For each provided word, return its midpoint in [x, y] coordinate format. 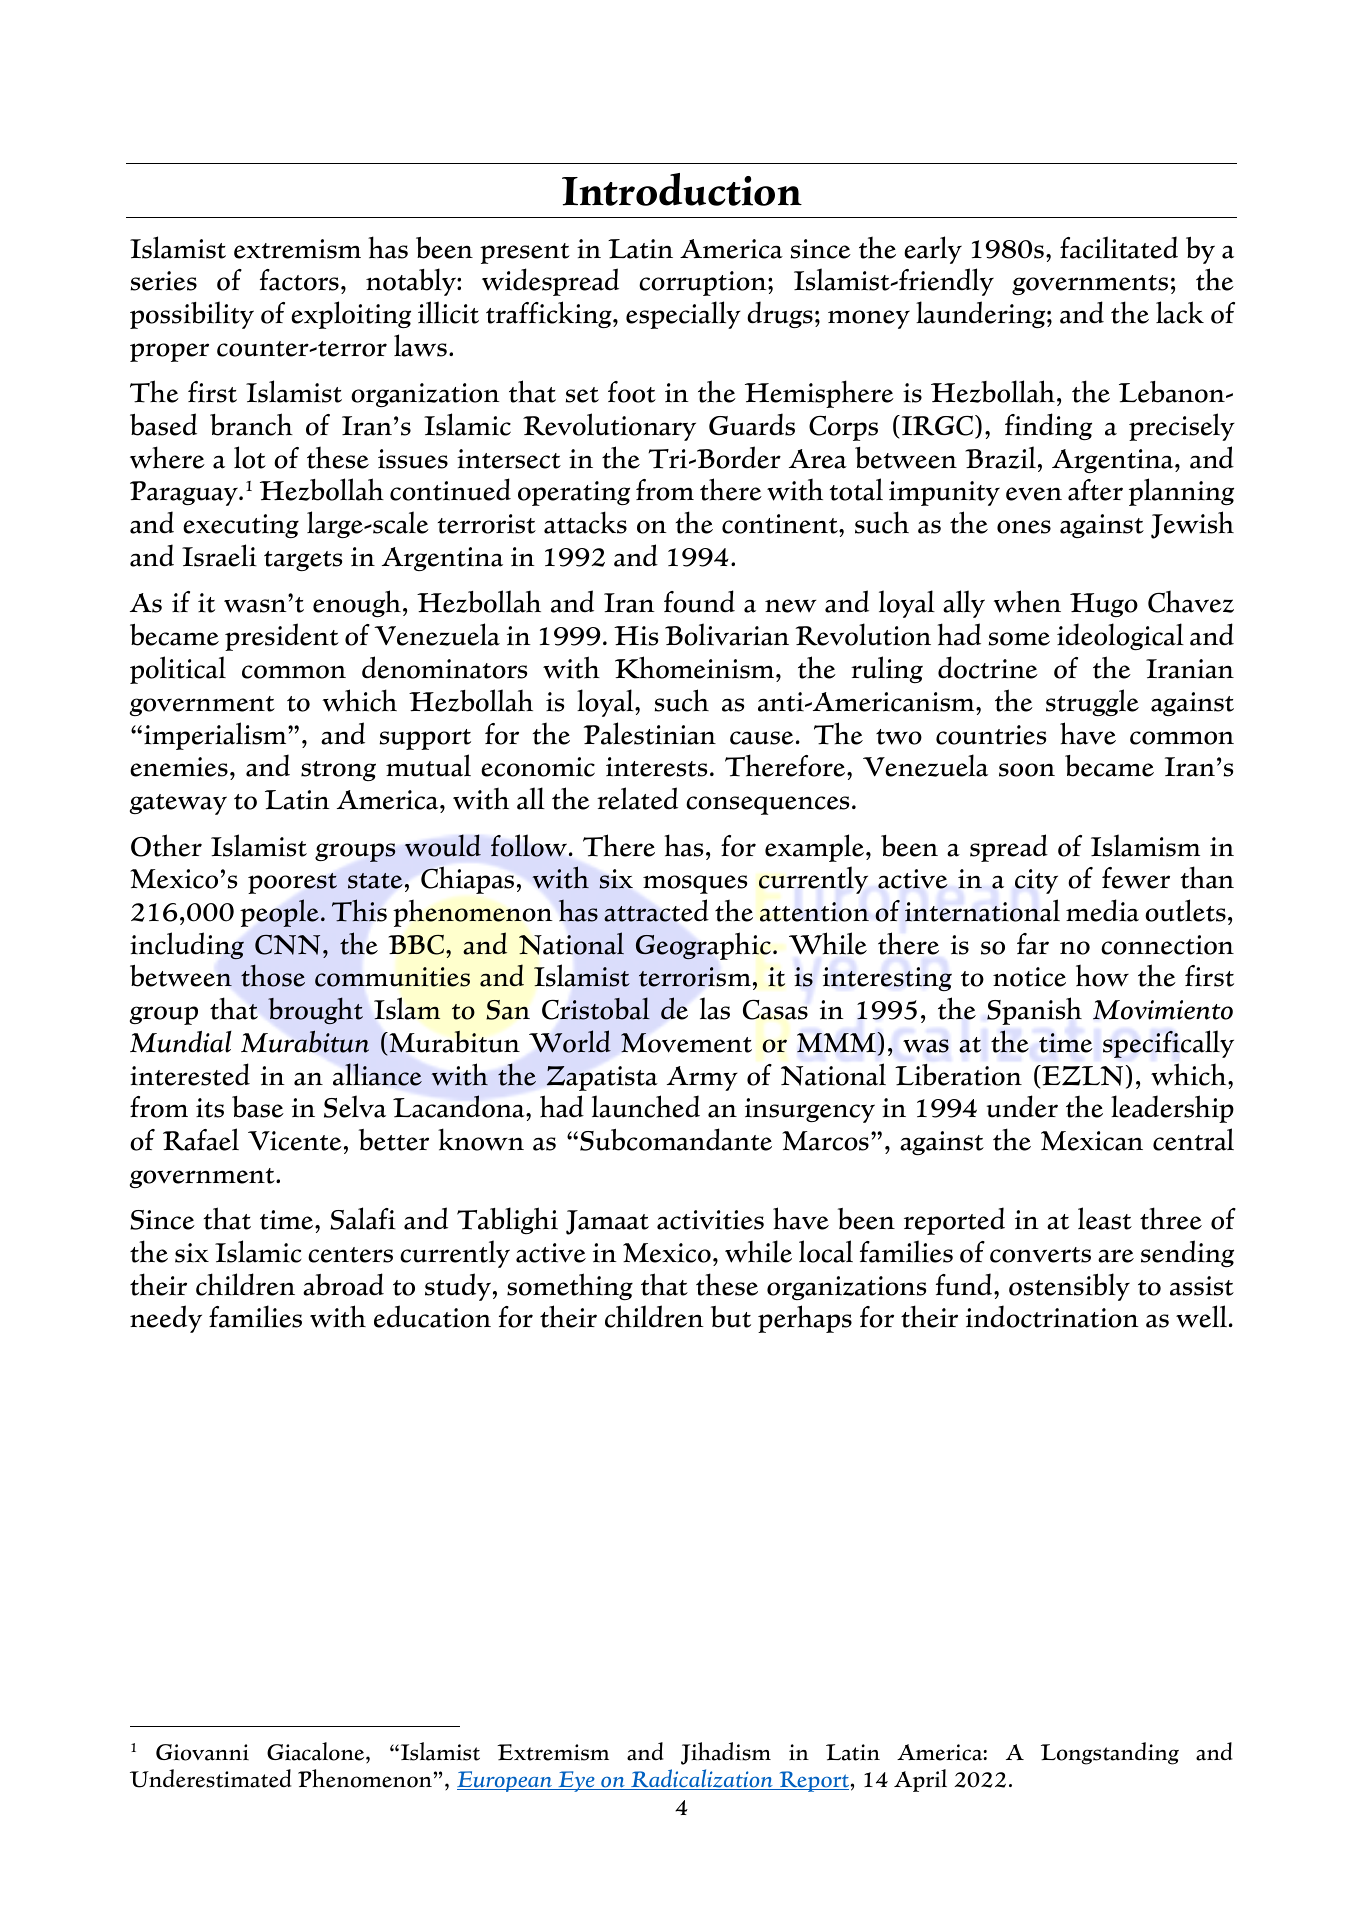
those [273, 975]
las [715, 1008]
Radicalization [702, 1779]
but [731, 1317]
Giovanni [202, 1752]
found [699, 601]
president [282, 637]
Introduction [682, 189]
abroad [343, 1284]
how [1102, 975]
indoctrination [1052, 1316]
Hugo [1104, 605]
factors [299, 280]
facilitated [1119, 247]
